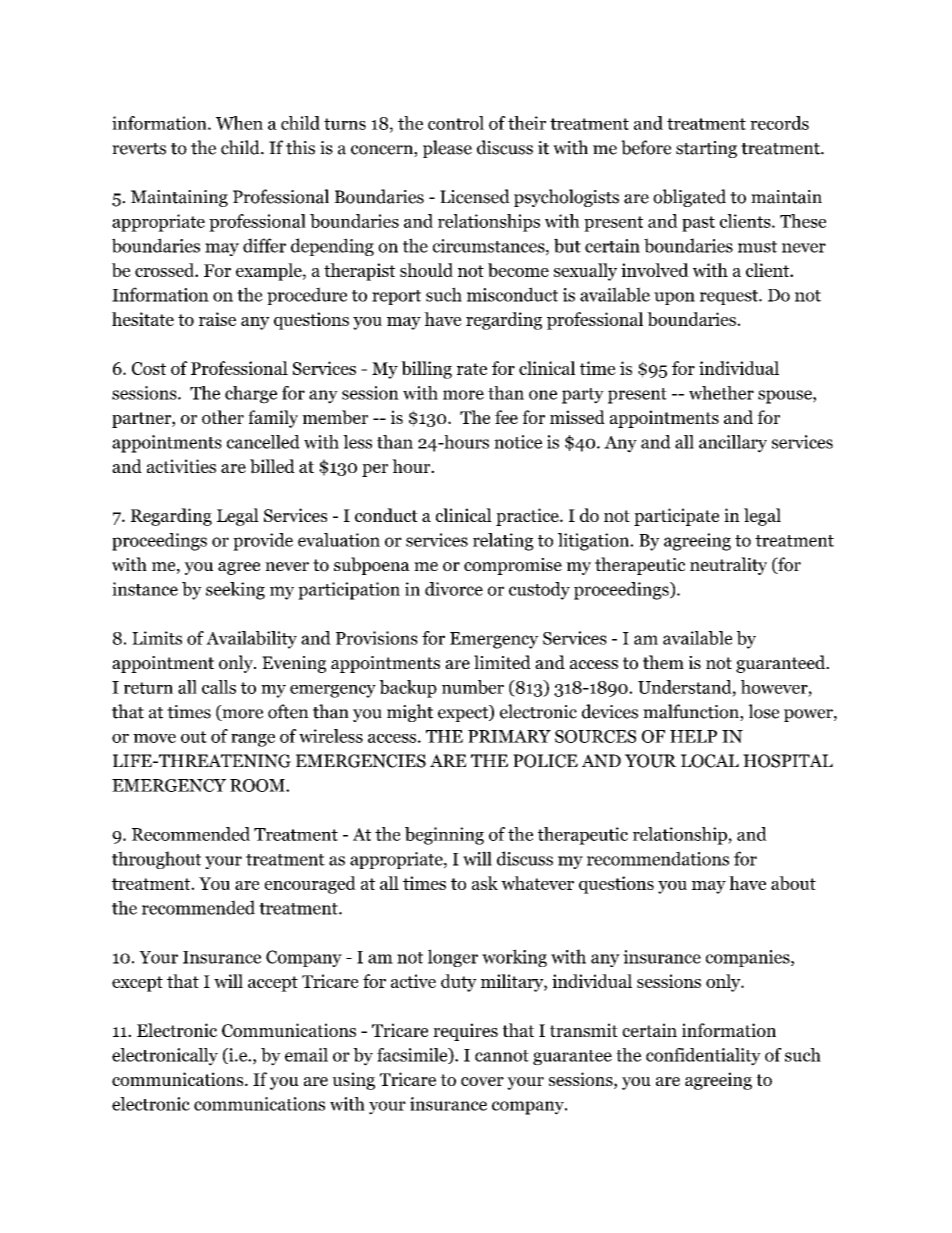 This screenshot has height=1233, width=952. What do you see at coordinates (728, 566) in the screenshot?
I see `neutrality` at bounding box center [728, 566].
